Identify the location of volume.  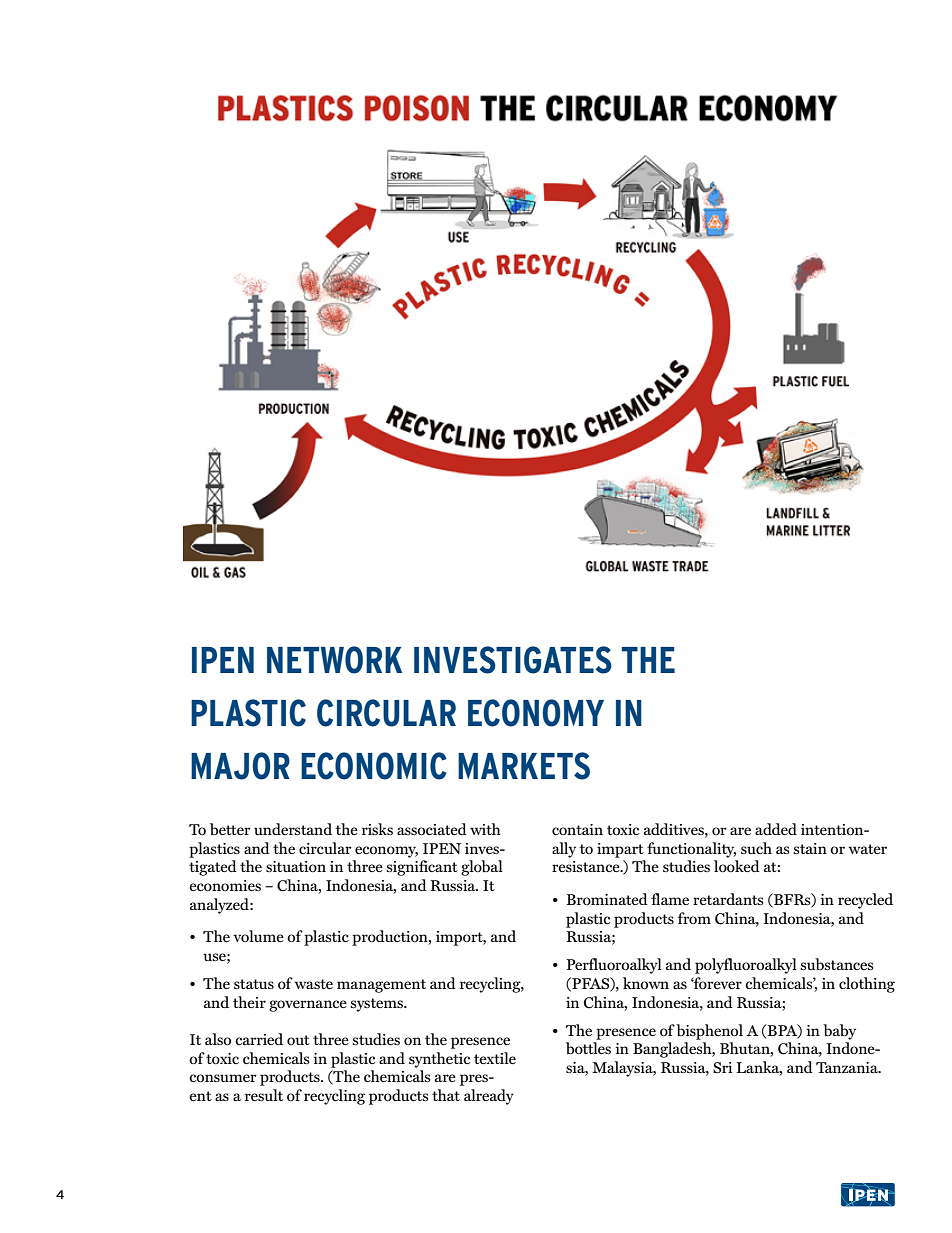
(258, 936).
